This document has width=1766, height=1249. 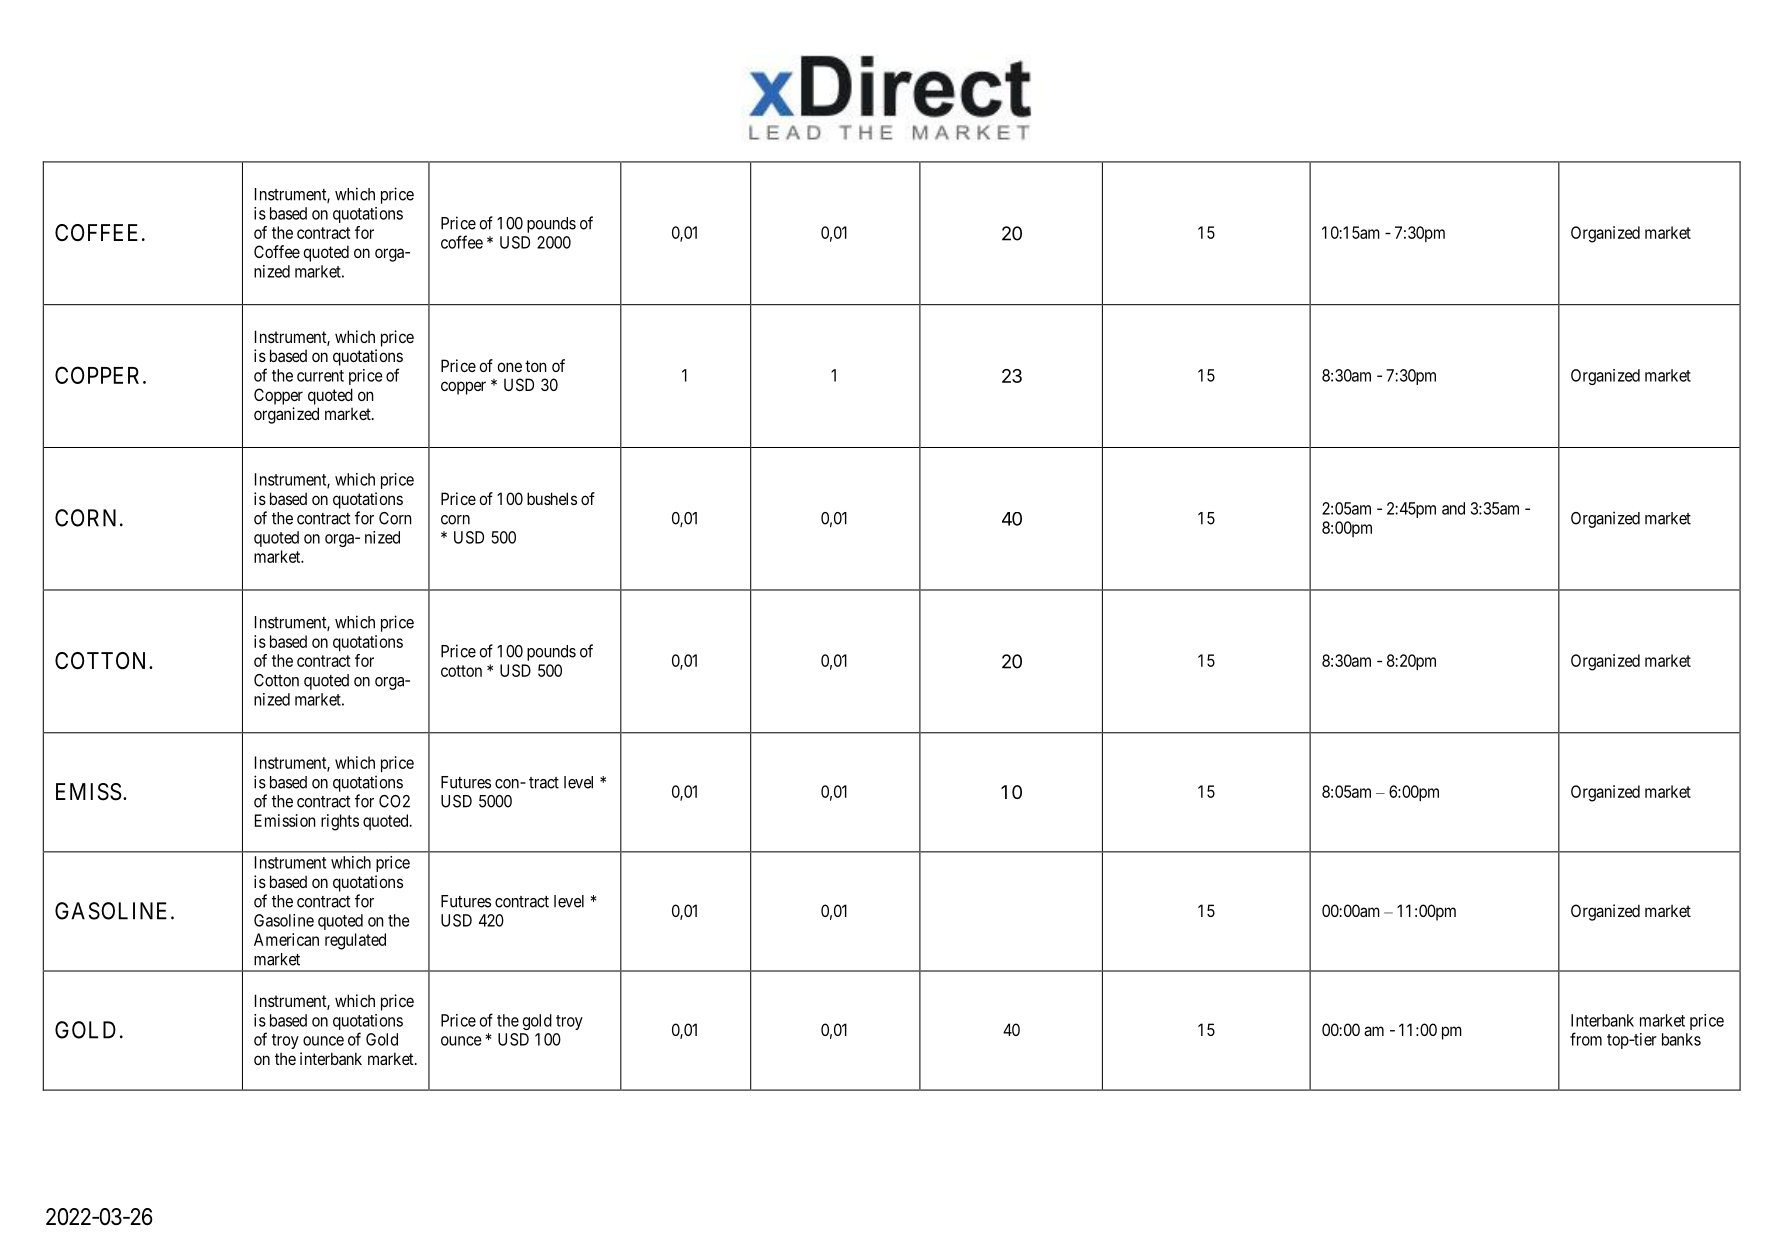 What do you see at coordinates (1453, 508) in the document?
I see `and` at bounding box center [1453, 508].
